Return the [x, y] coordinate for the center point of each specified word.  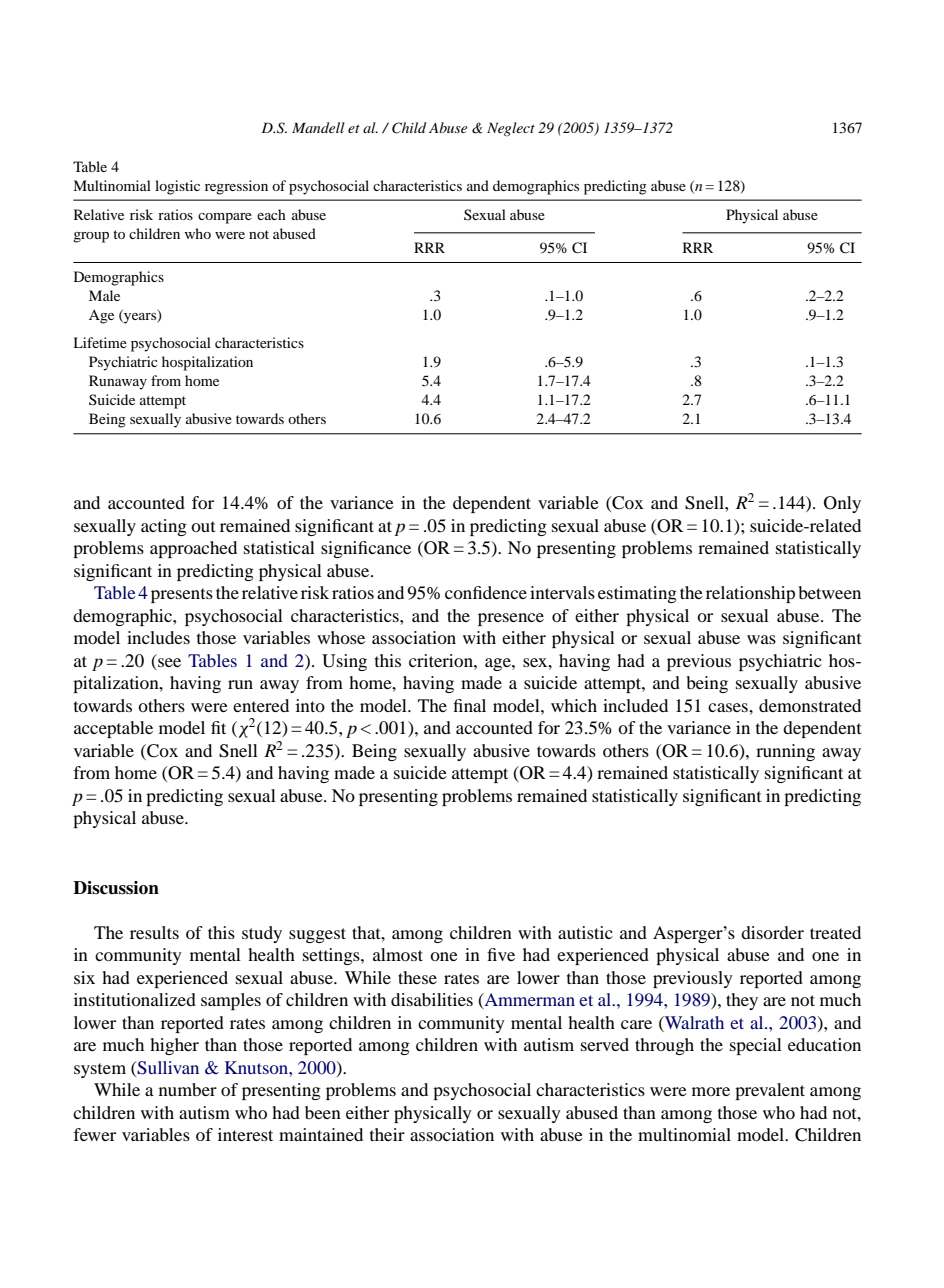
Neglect [511, 129]
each [271, 214]
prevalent [770, 1091]
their [387, 1134]
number [188, 1089]
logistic [177, 187]
